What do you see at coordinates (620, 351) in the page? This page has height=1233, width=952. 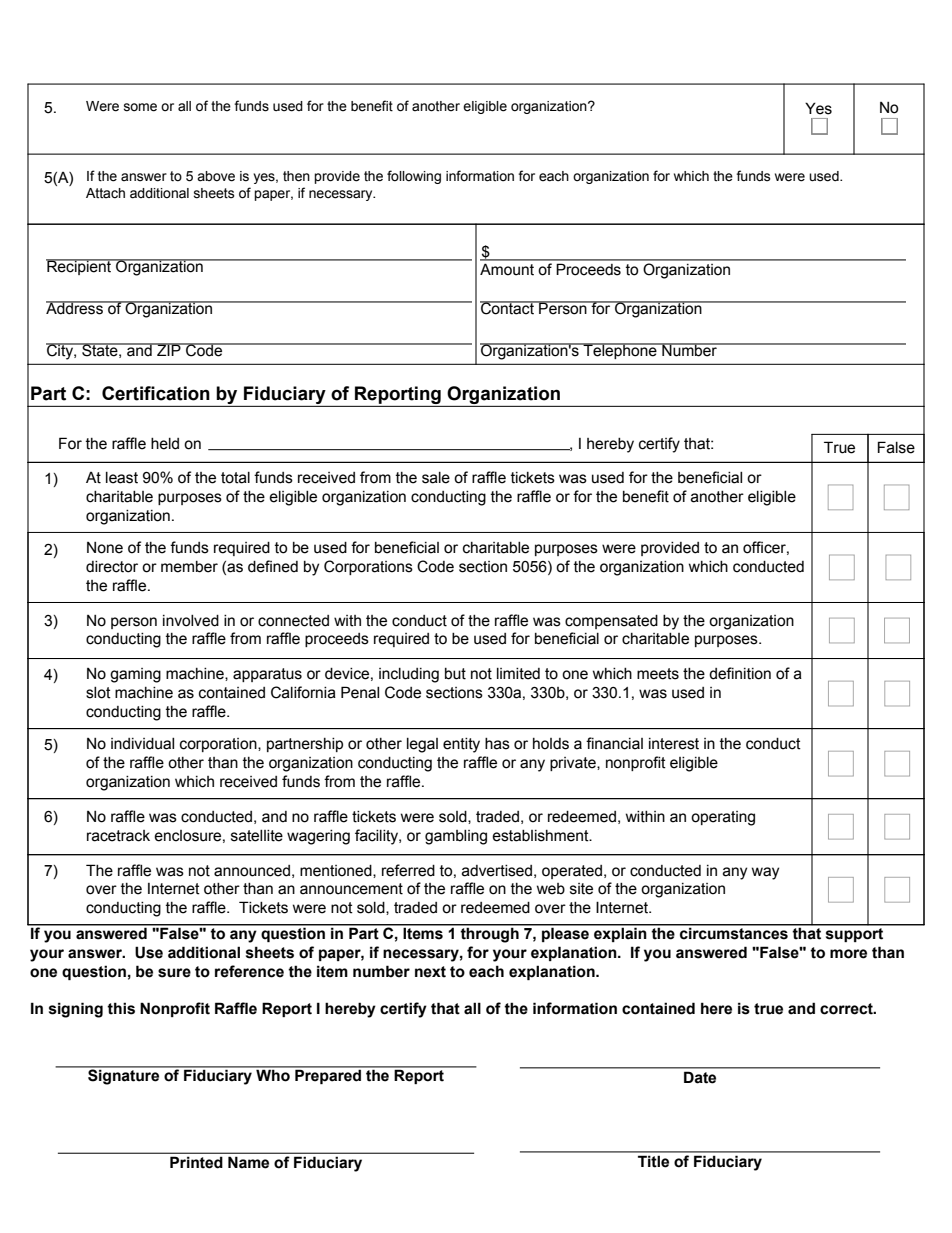 I see `Telephone` at bounding box center [620, 351].
